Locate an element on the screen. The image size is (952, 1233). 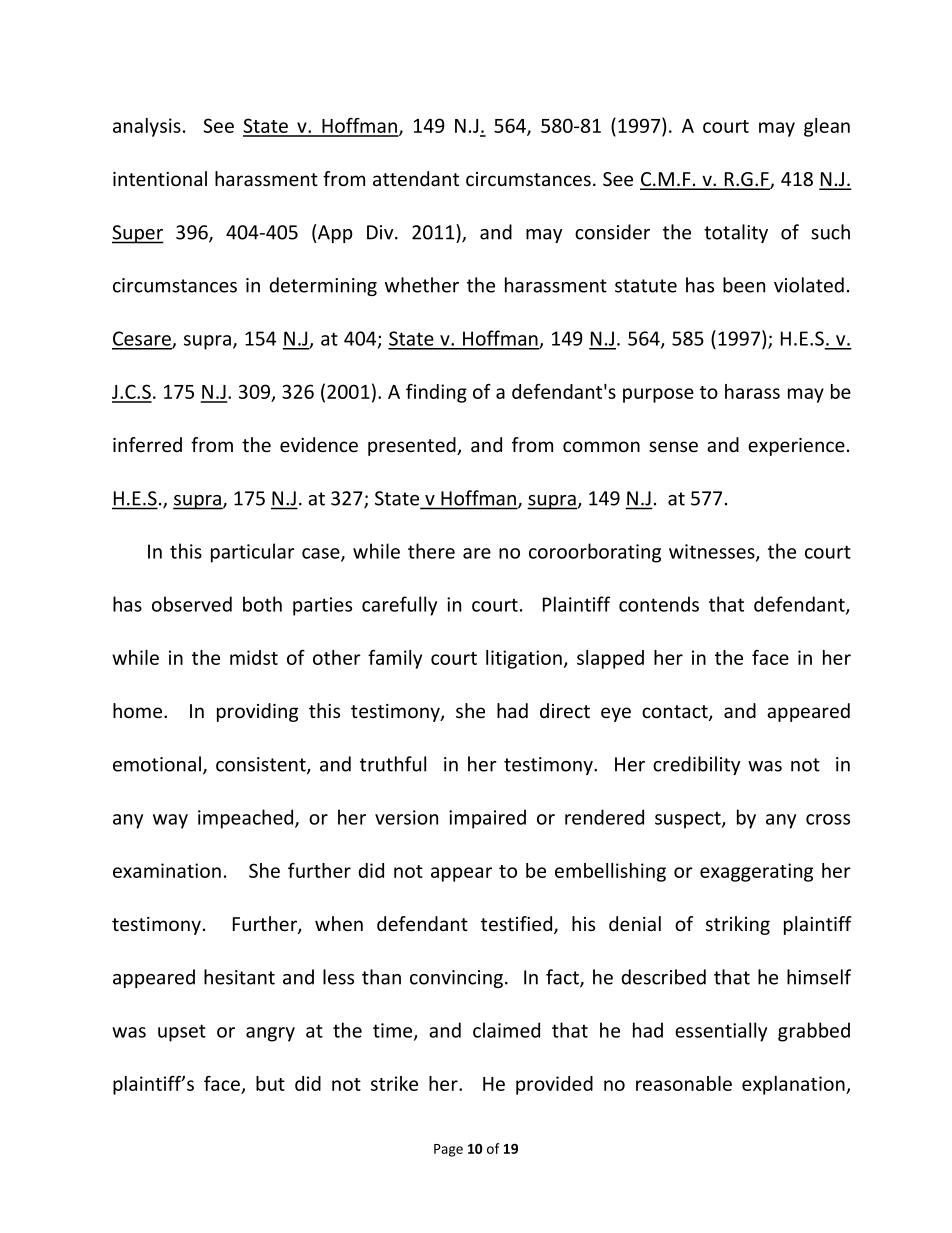
impaired is located at coordinates (487, 819).
